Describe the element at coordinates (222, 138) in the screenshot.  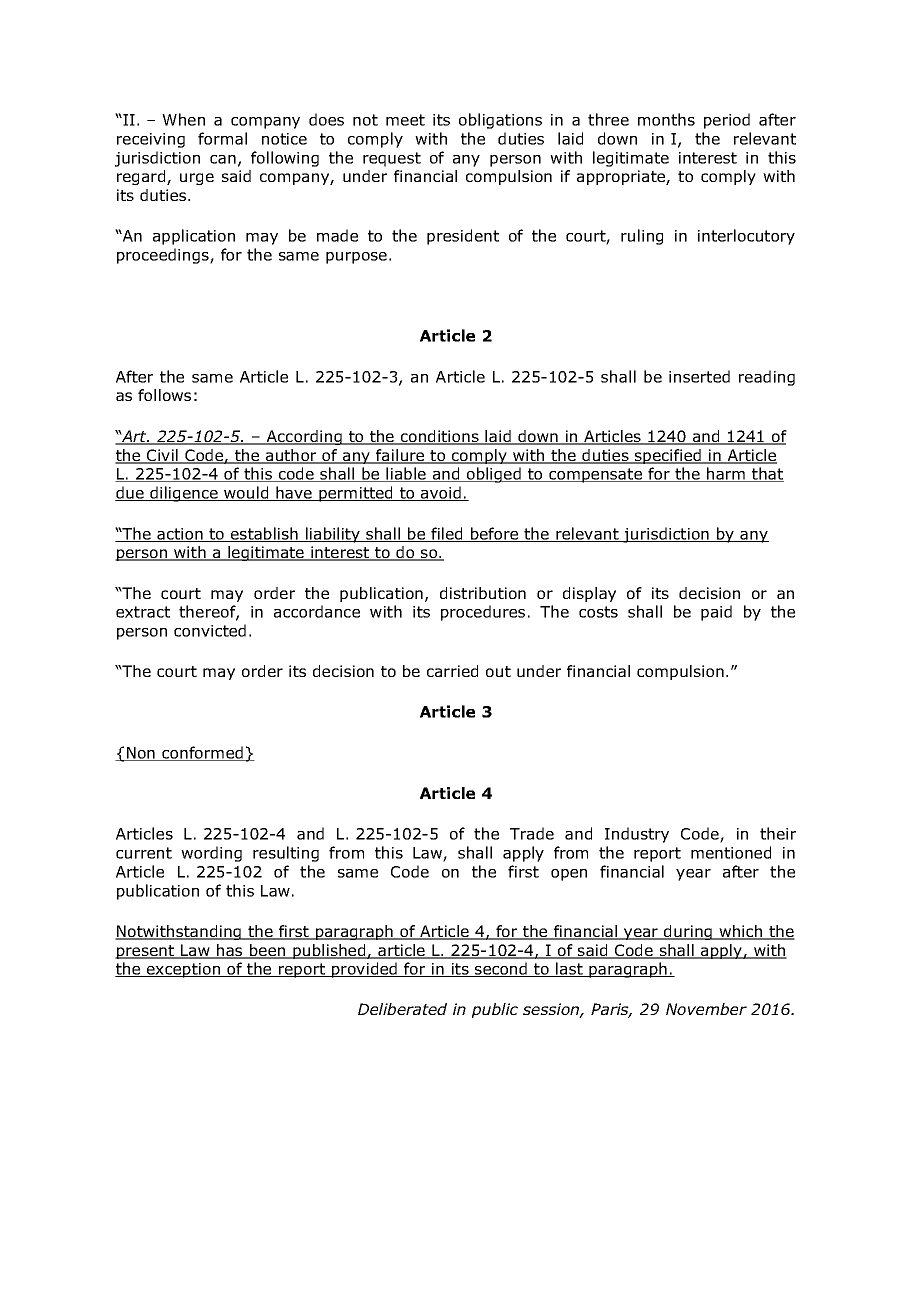
I see `formal` at that location.
